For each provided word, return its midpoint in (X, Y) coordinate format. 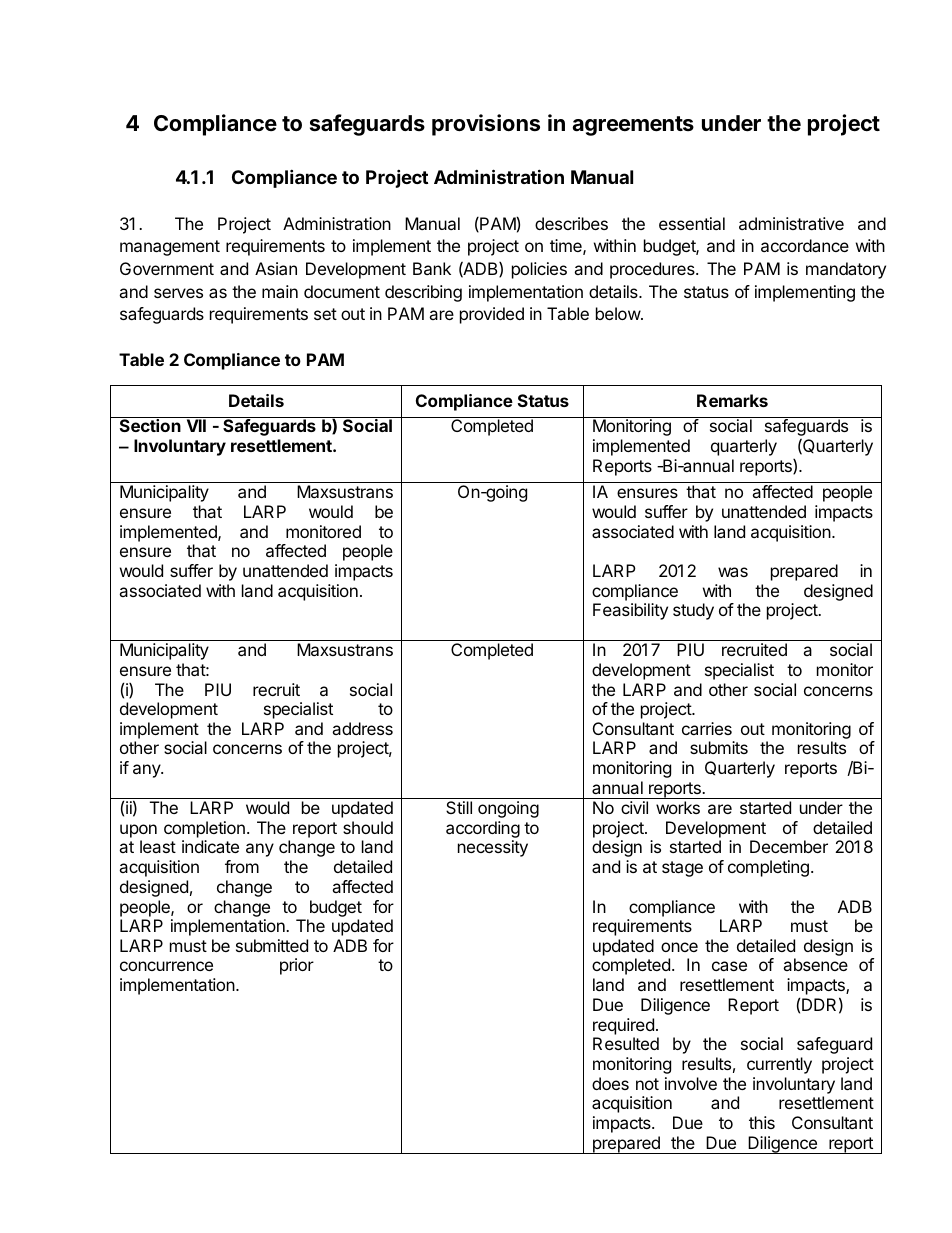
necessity (493, 848)
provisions (486, 125)
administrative (791, 223)
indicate (210, 846)
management (170, 248)
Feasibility (630, 611)
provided (492, 315)
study (693, 611)
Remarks (732, 400)
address (362, 728)
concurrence (166, 966)
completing (768, 868)
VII (196, 425)
